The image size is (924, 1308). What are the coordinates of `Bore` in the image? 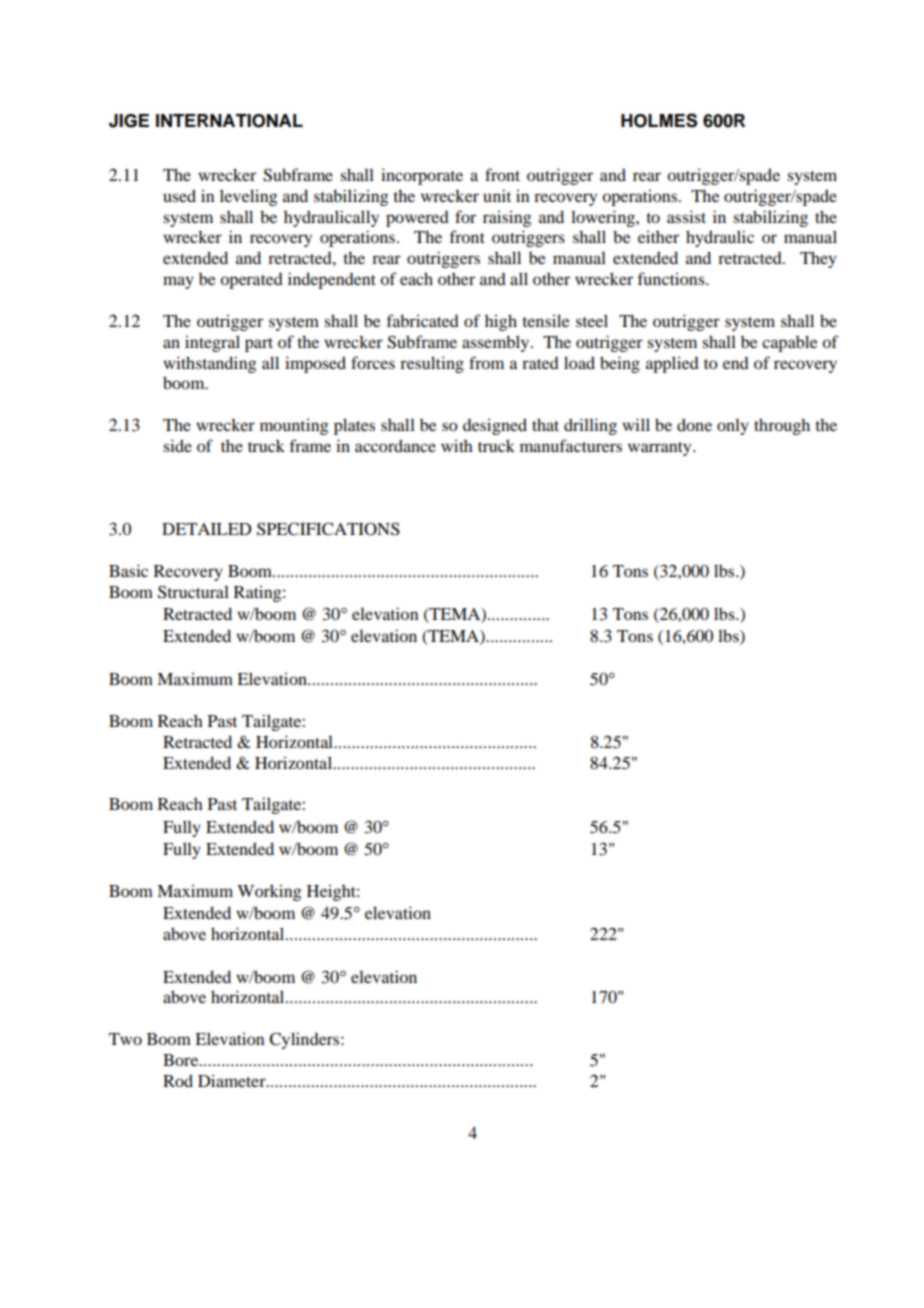 It's located at (182, 1060).
